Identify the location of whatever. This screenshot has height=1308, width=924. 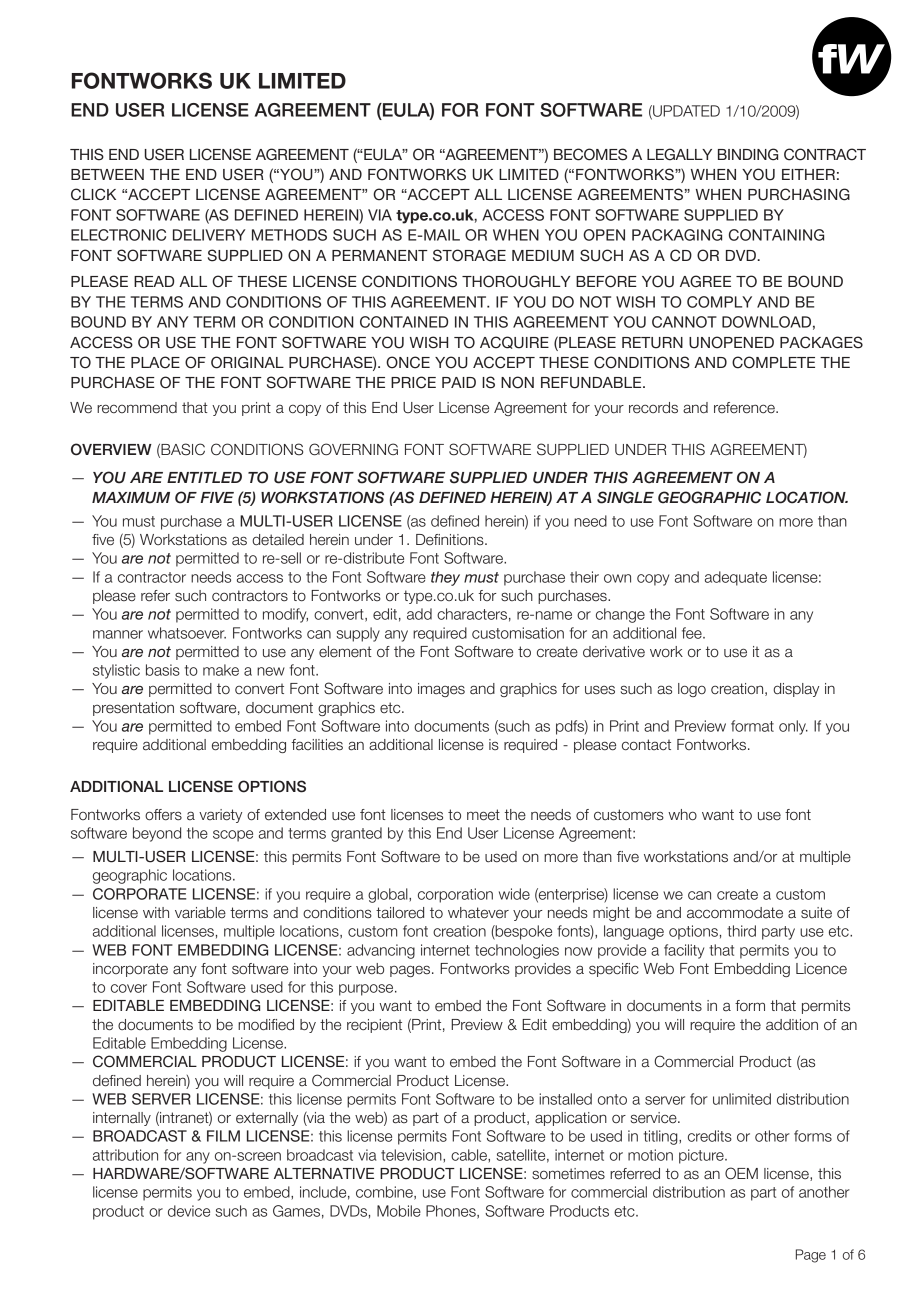
(478, 913).
